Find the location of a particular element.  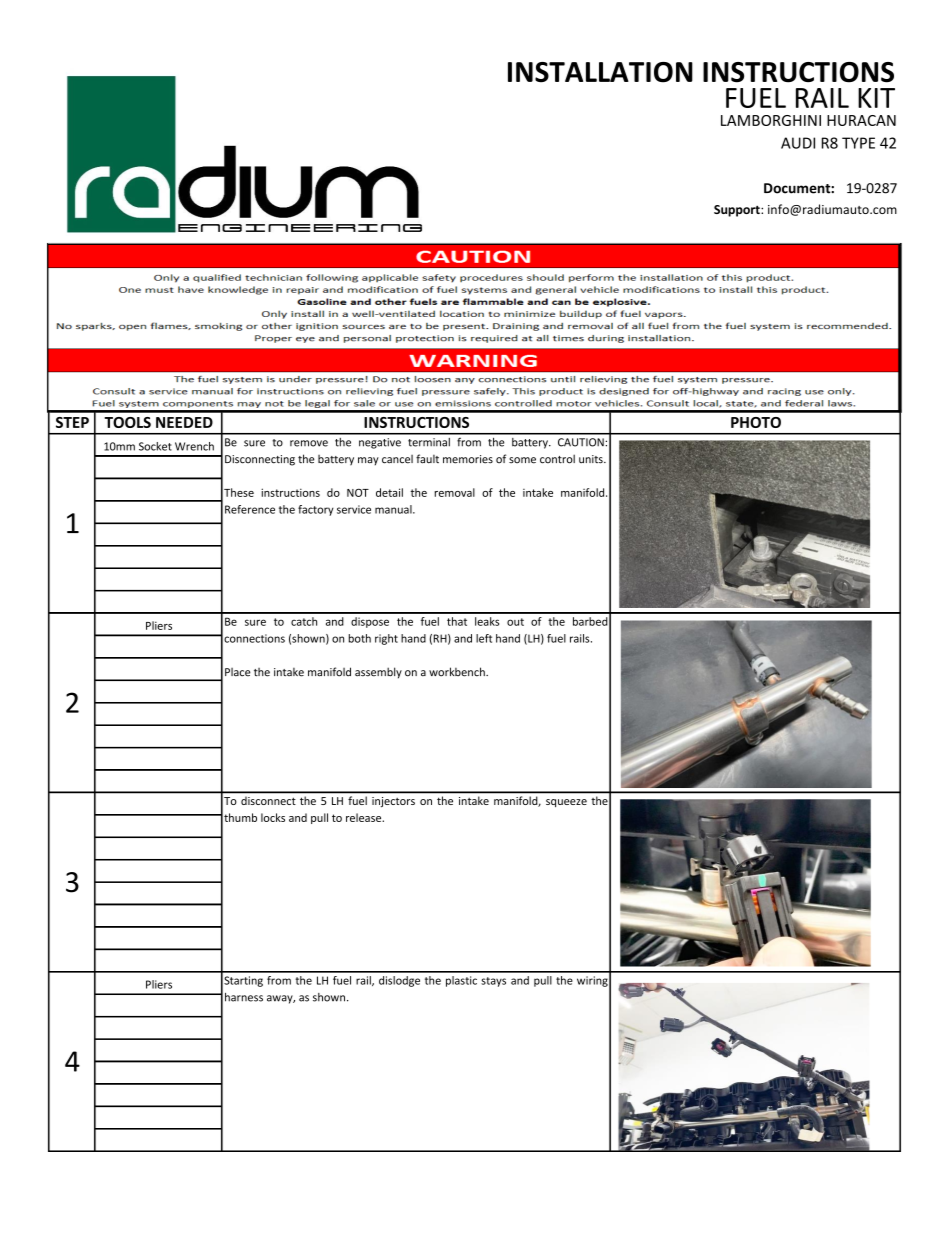

squeeze is located at coordinates (566, 803).
